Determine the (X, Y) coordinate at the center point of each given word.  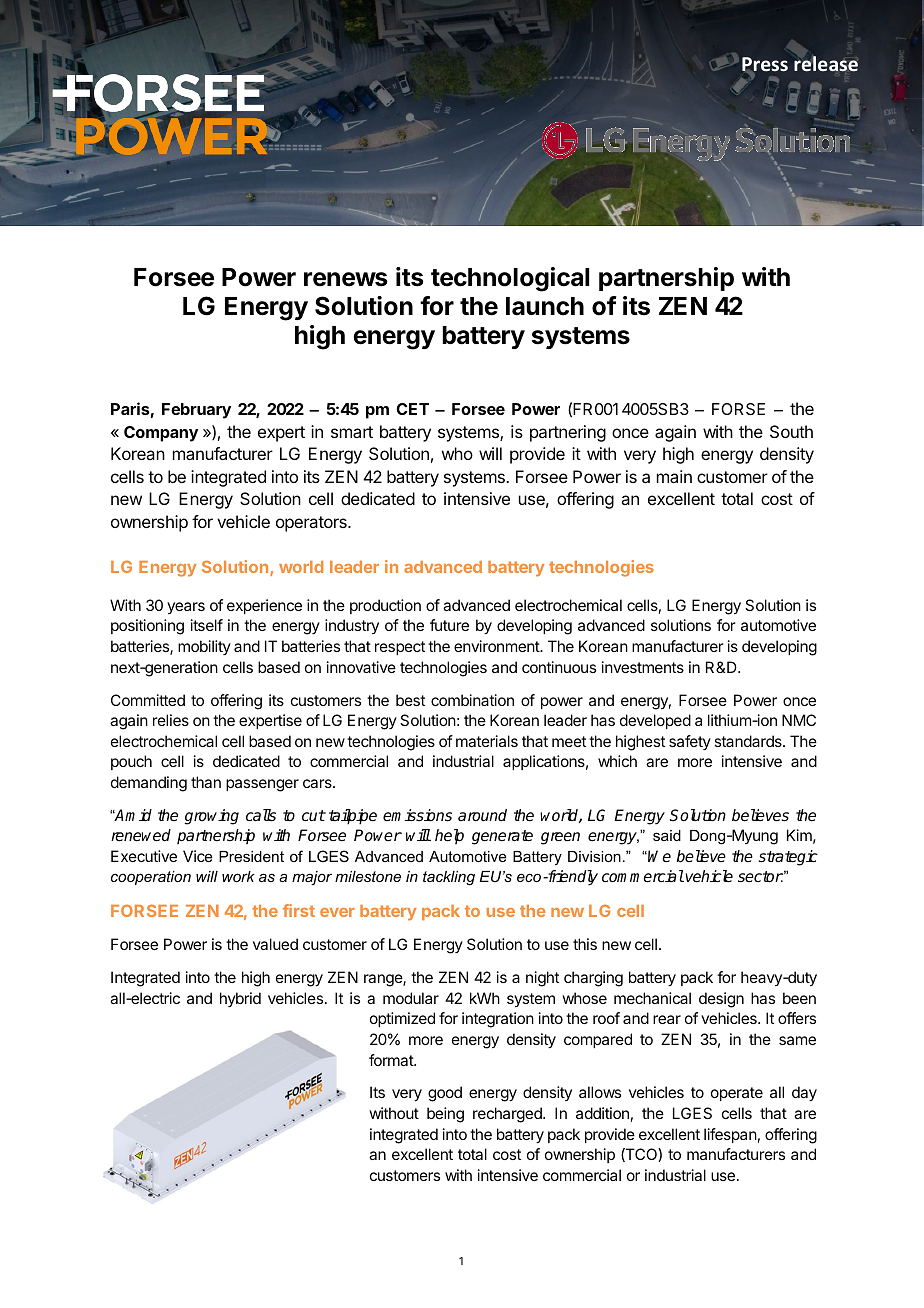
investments (643, 667)
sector (760, 877)
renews (346, 279)
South (791, 431)
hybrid (240, 999)
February (196, 411)
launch (545, 306)
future (449, 625)
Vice (198, 856)
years (186, 608)
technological (510, 279)
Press (765, 65)
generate (502, 837)
